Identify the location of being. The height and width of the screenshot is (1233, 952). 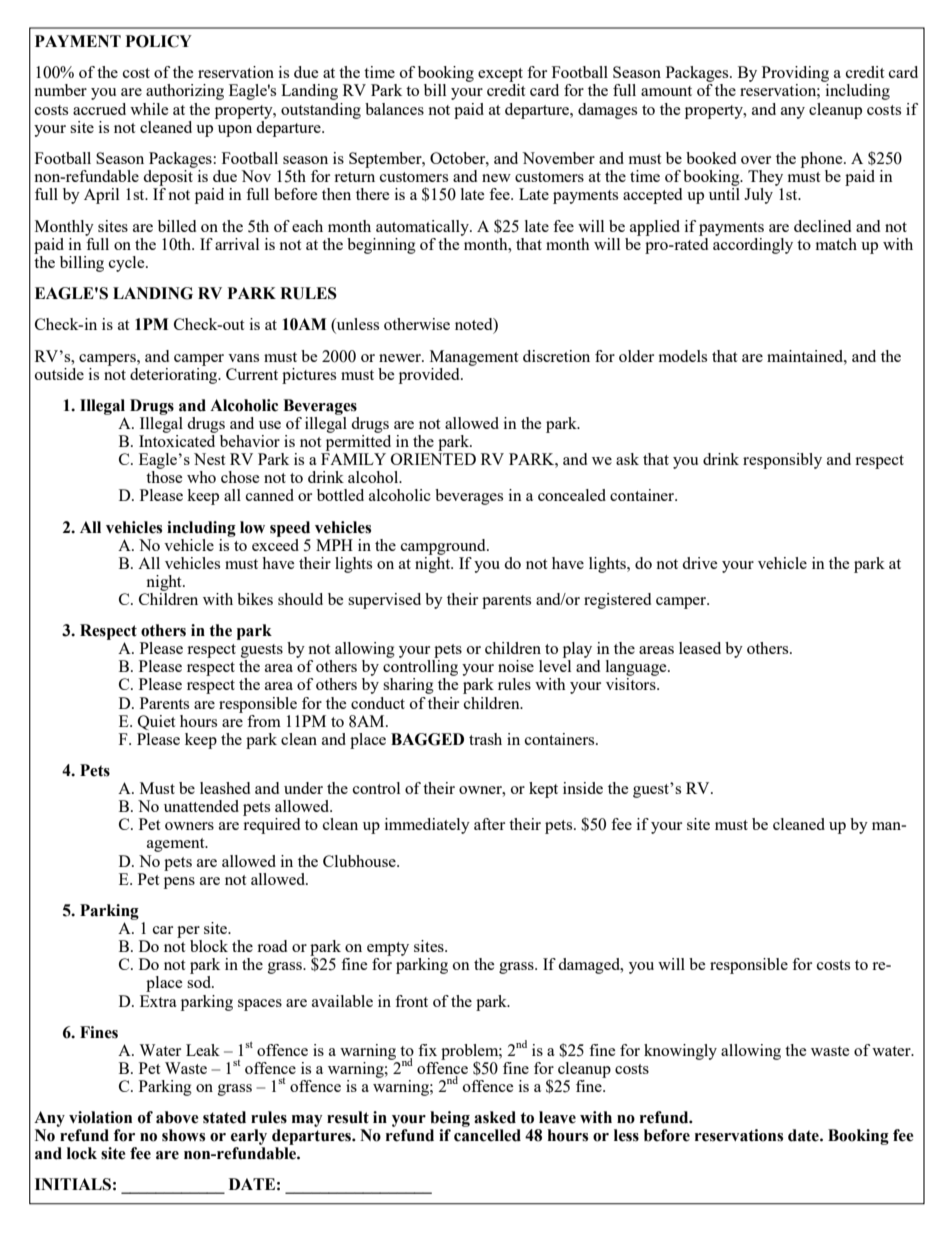
(450, 1119).
